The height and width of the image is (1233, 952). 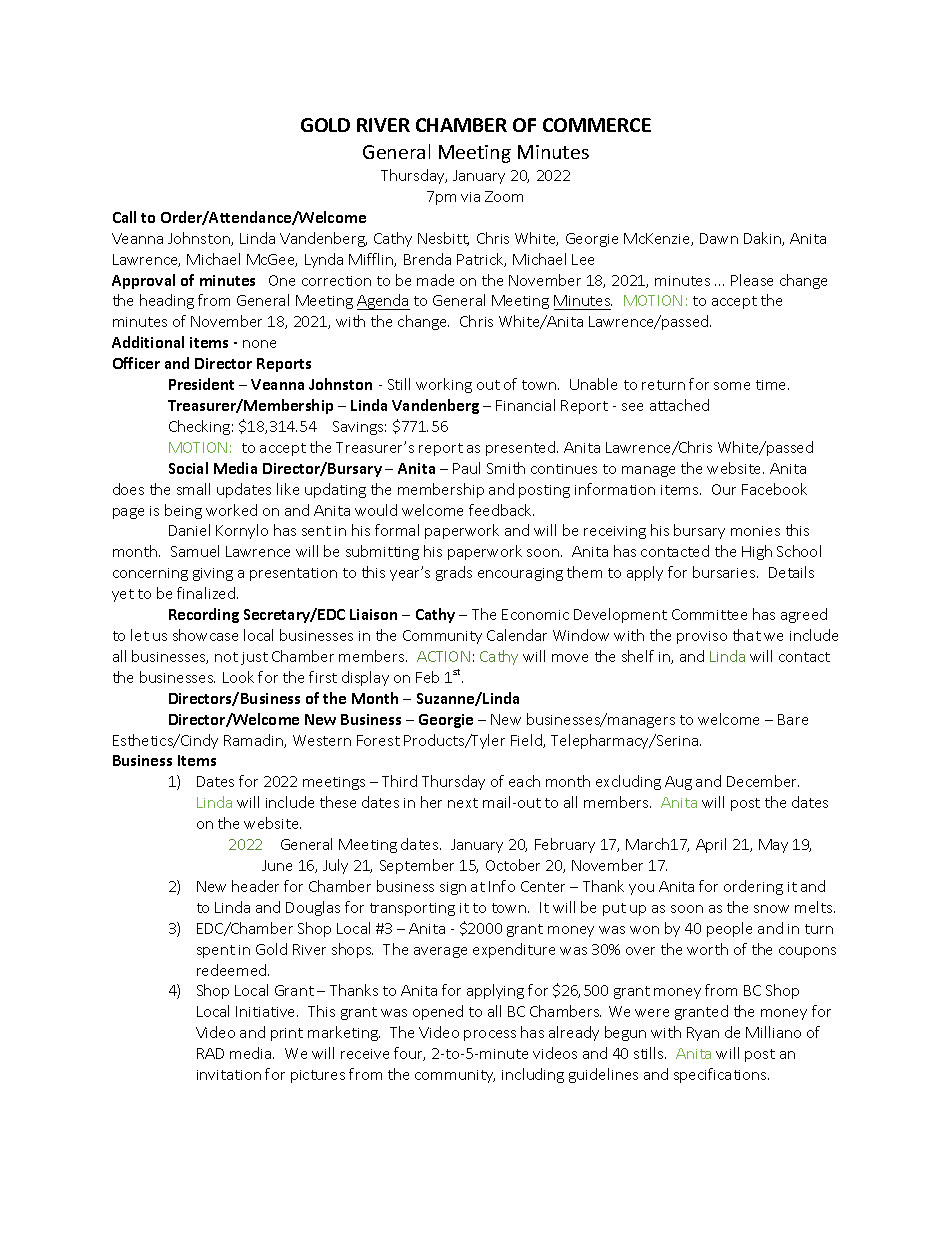 I want to click on via, so click(x=470, y=197).
